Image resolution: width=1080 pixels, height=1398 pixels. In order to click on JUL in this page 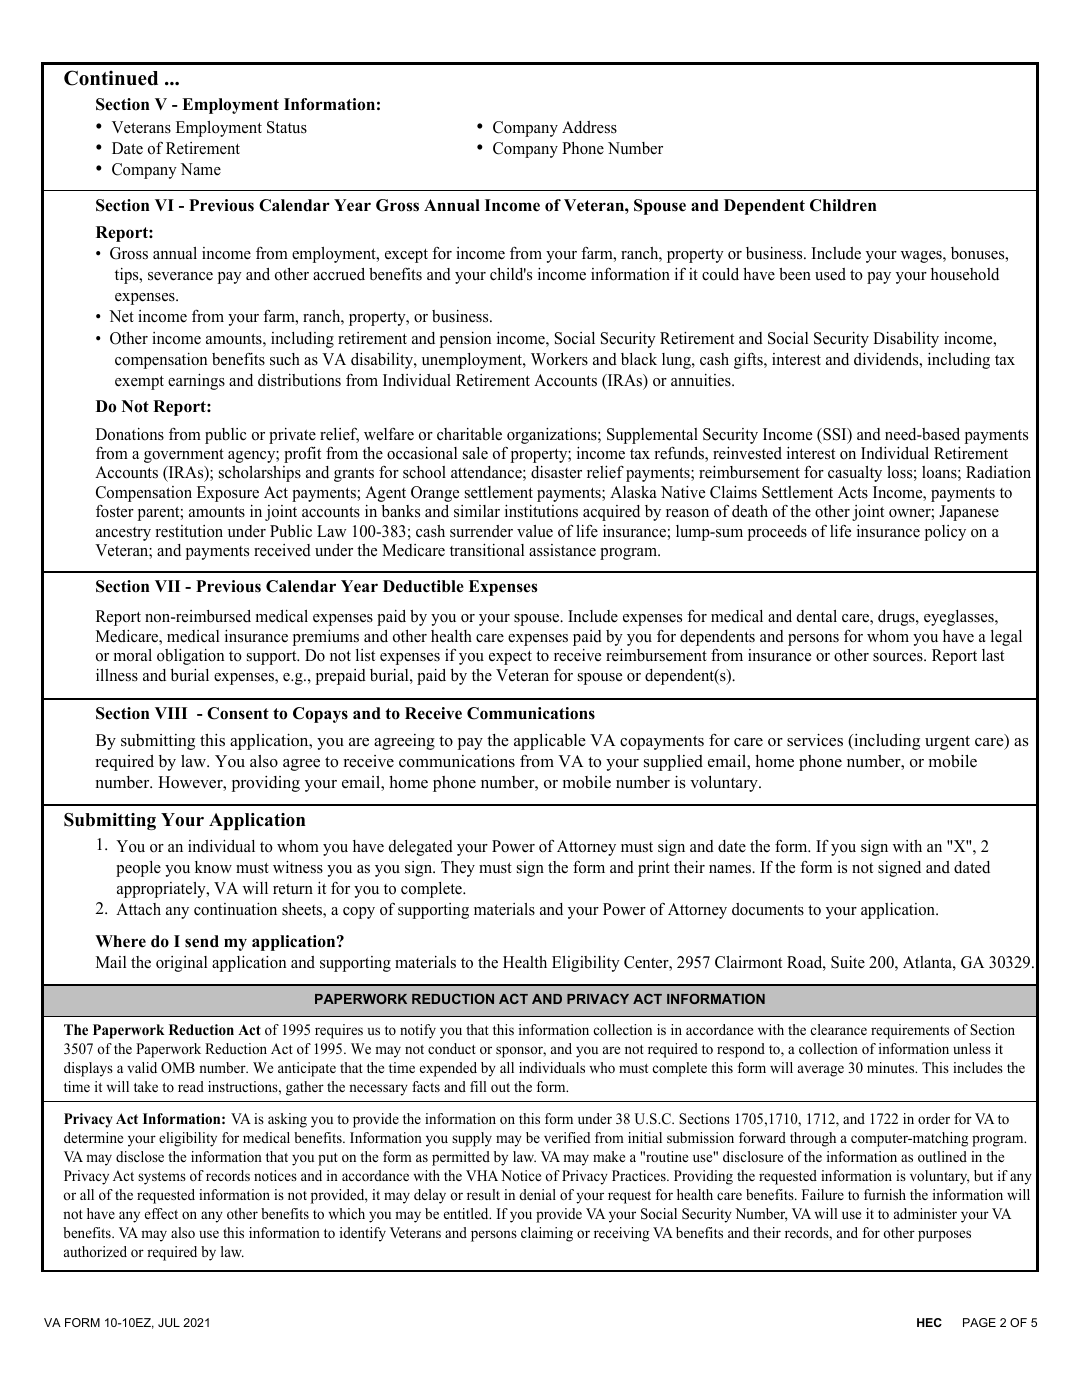, I will do `click(169, 1322)`.
